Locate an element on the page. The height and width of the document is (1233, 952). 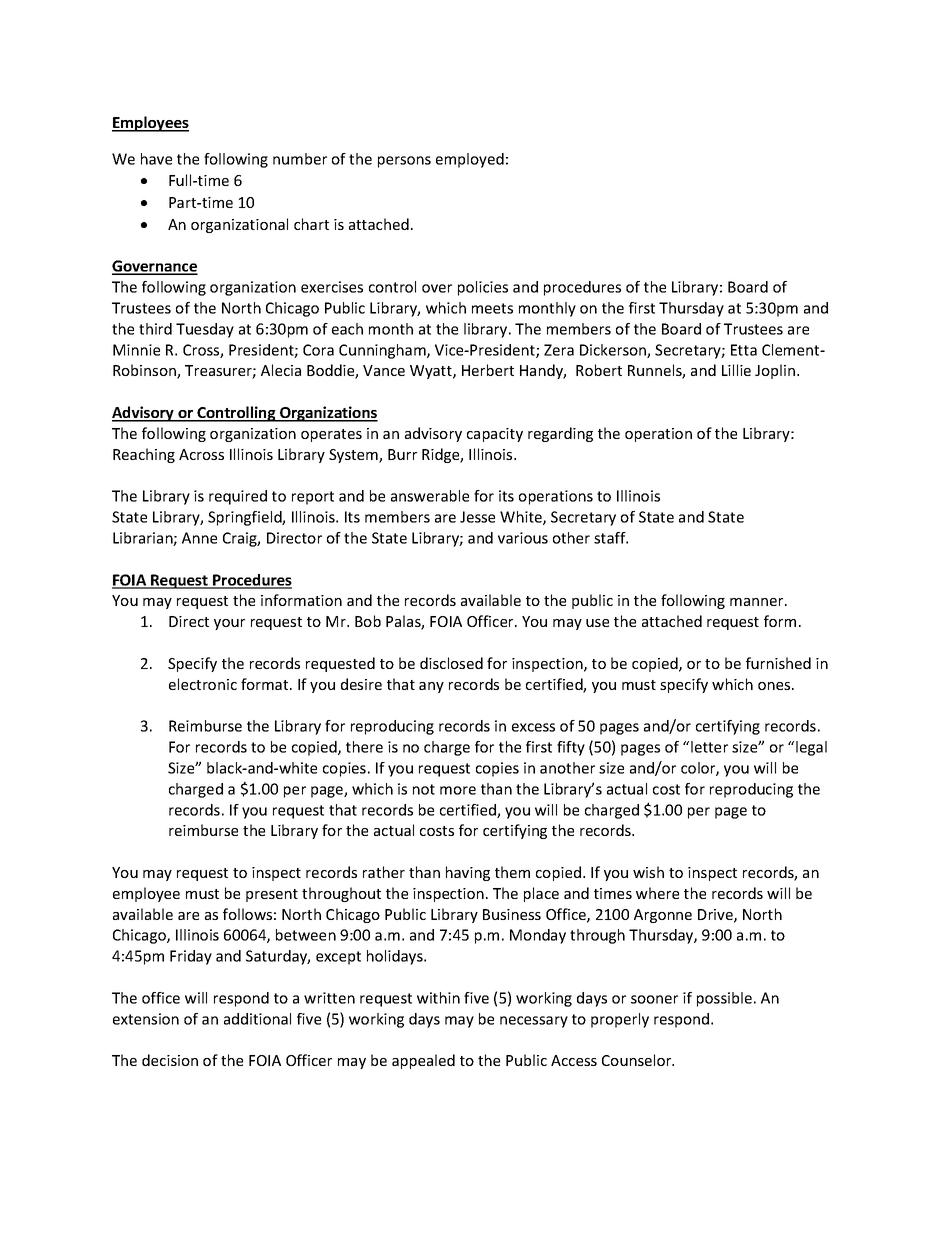
more is located at coordinates (458, 790).
